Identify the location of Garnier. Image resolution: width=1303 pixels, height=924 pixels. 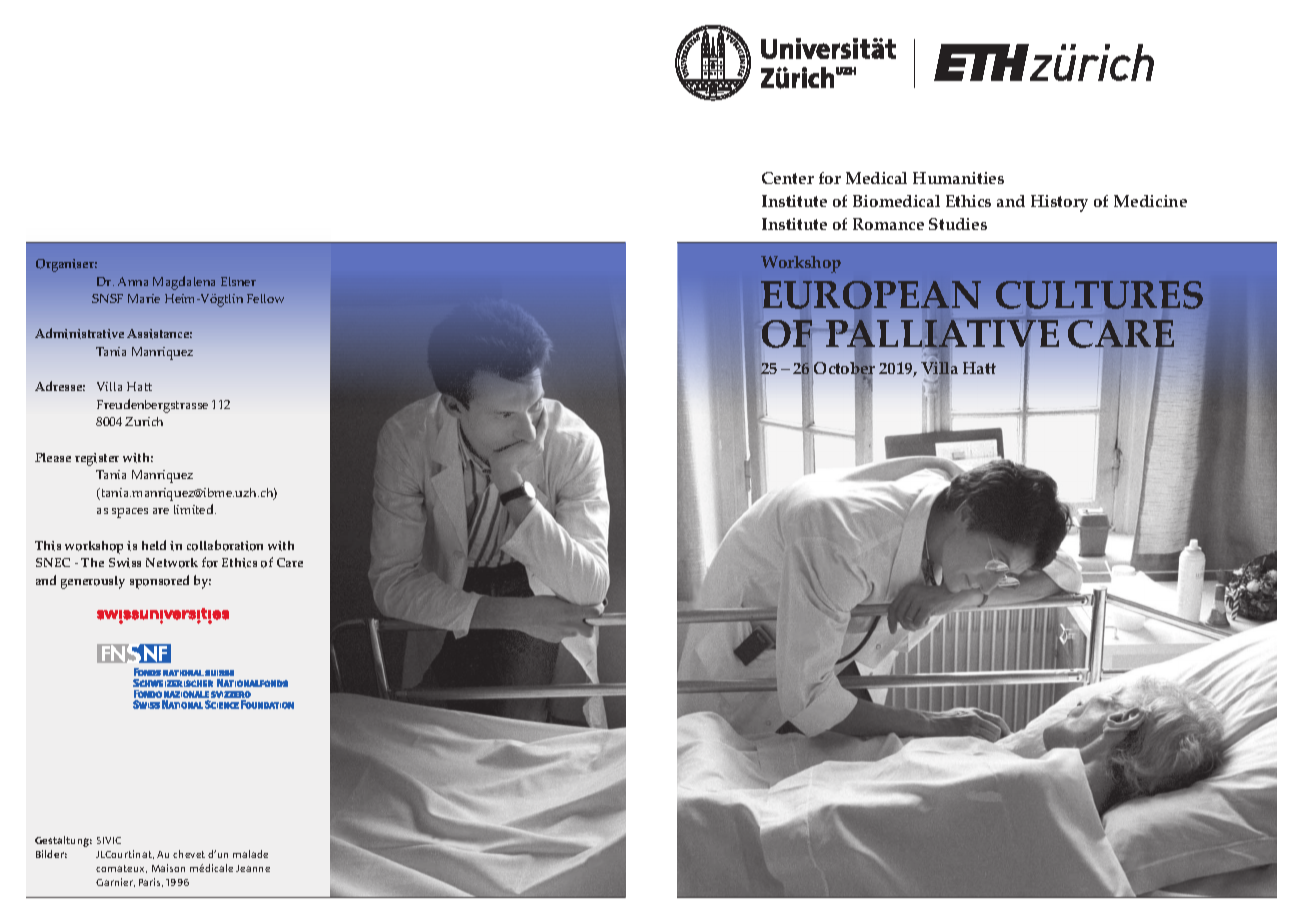
(115, 882).
